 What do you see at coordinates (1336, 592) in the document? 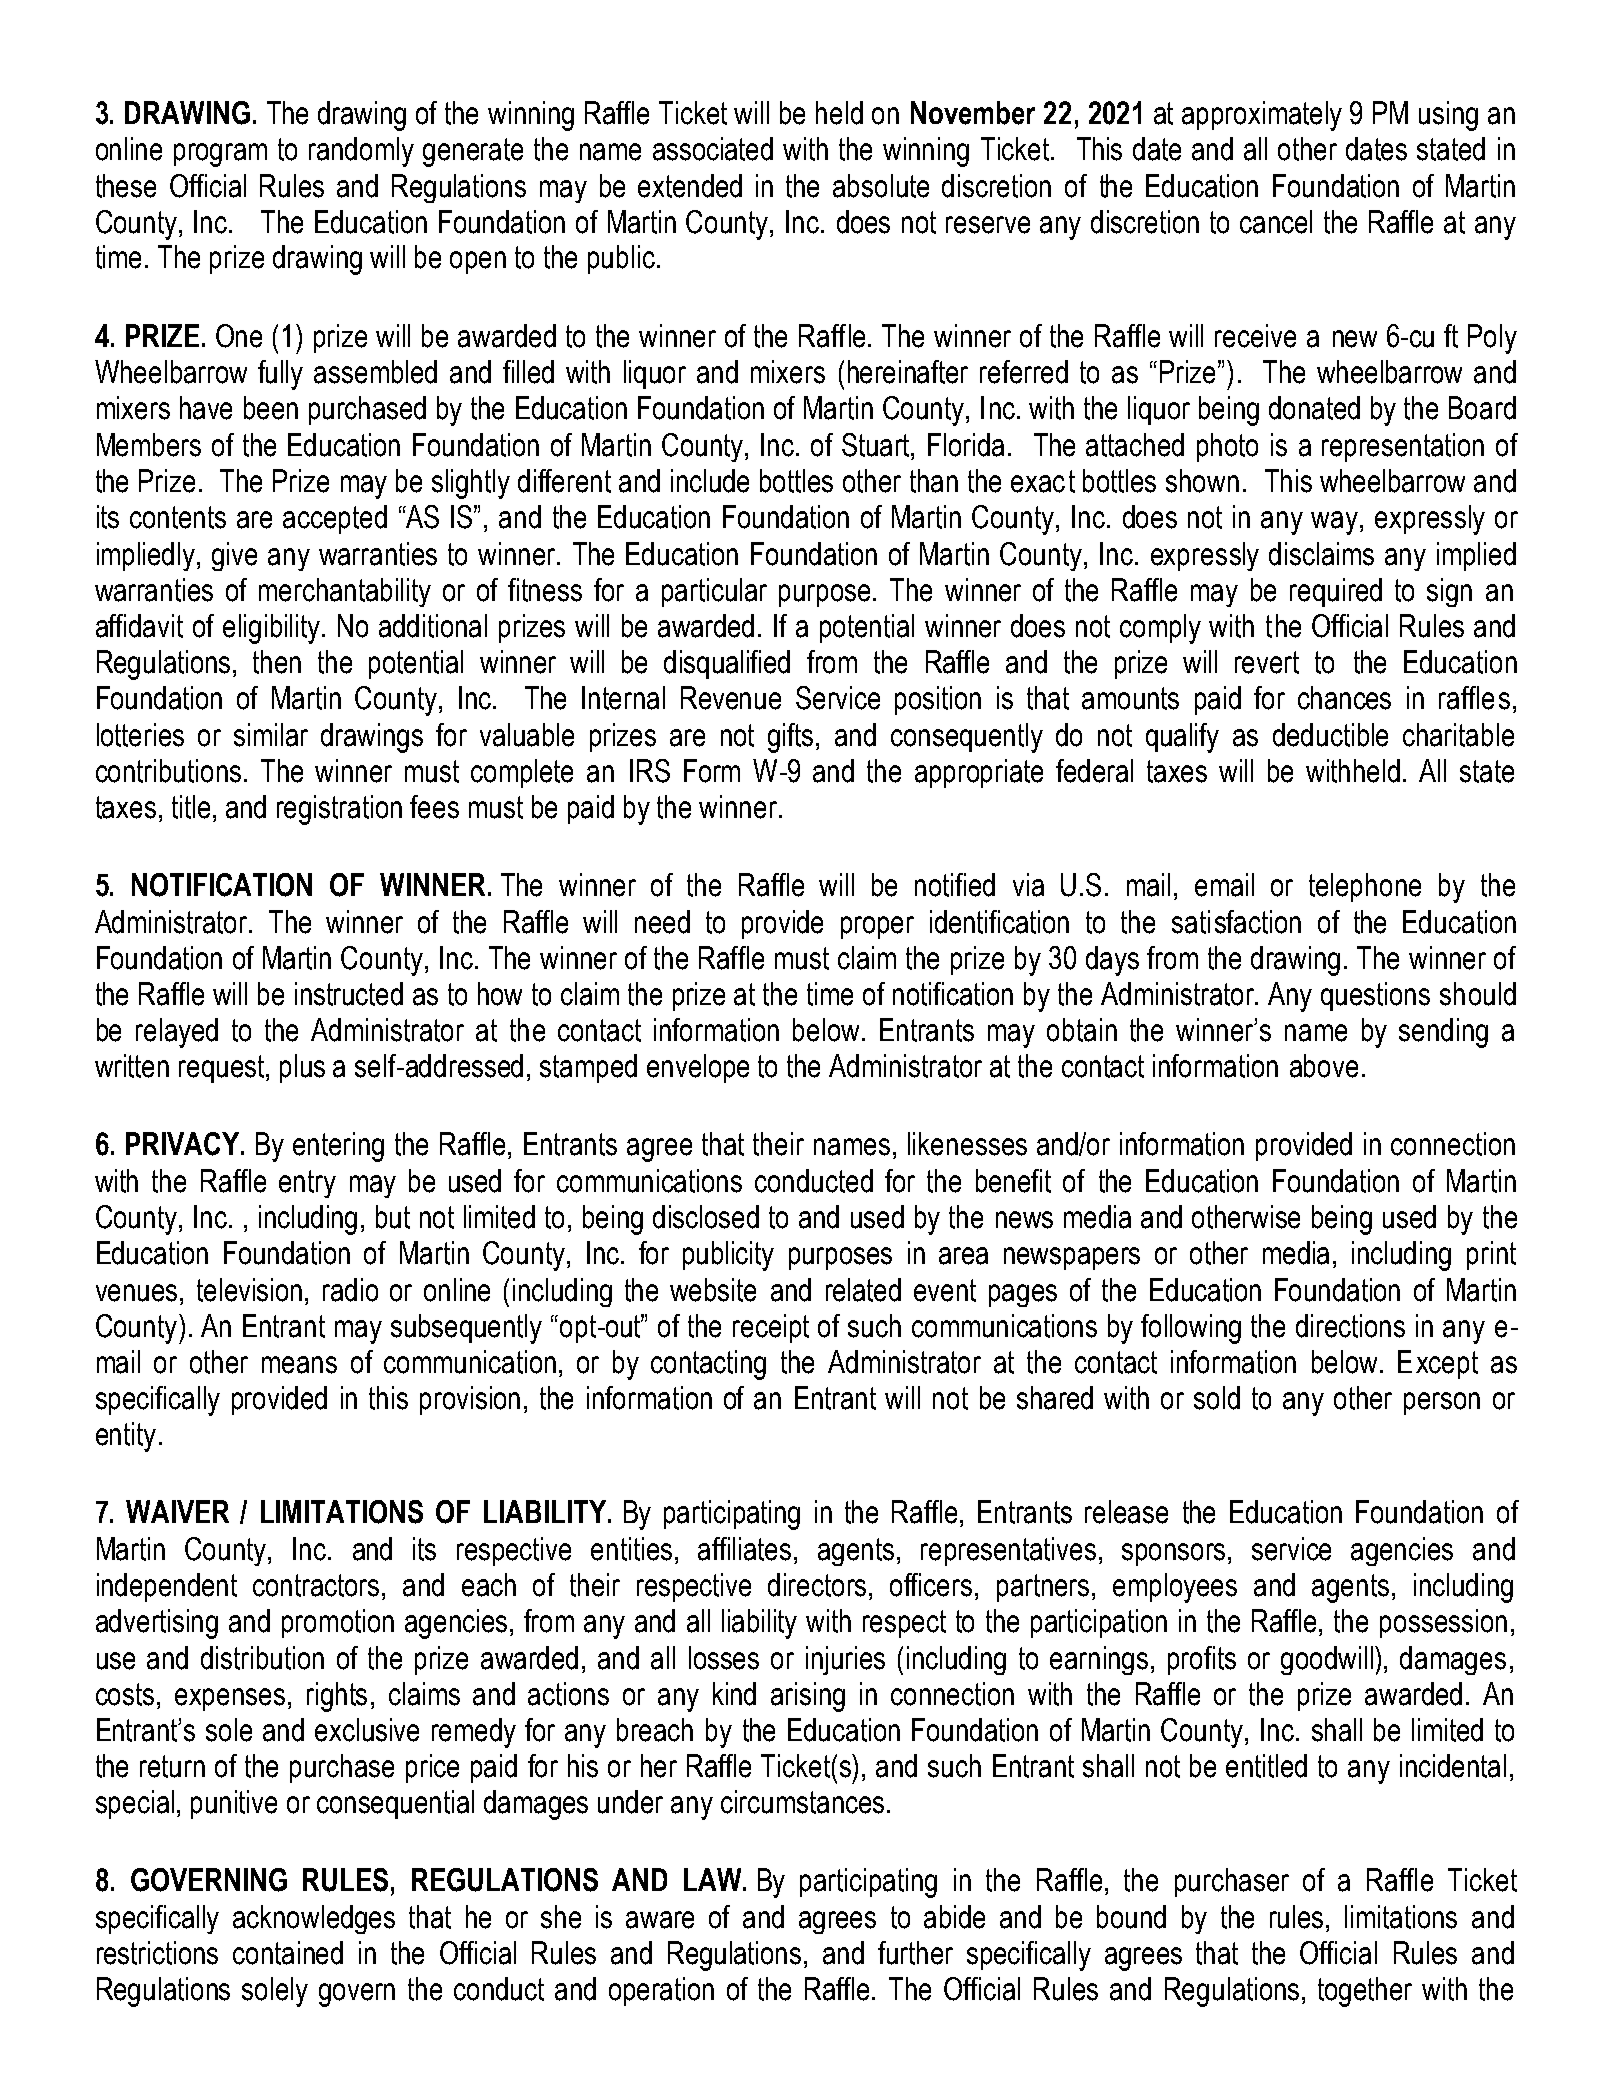
I see `required` at bounding box center [1336, 592].
